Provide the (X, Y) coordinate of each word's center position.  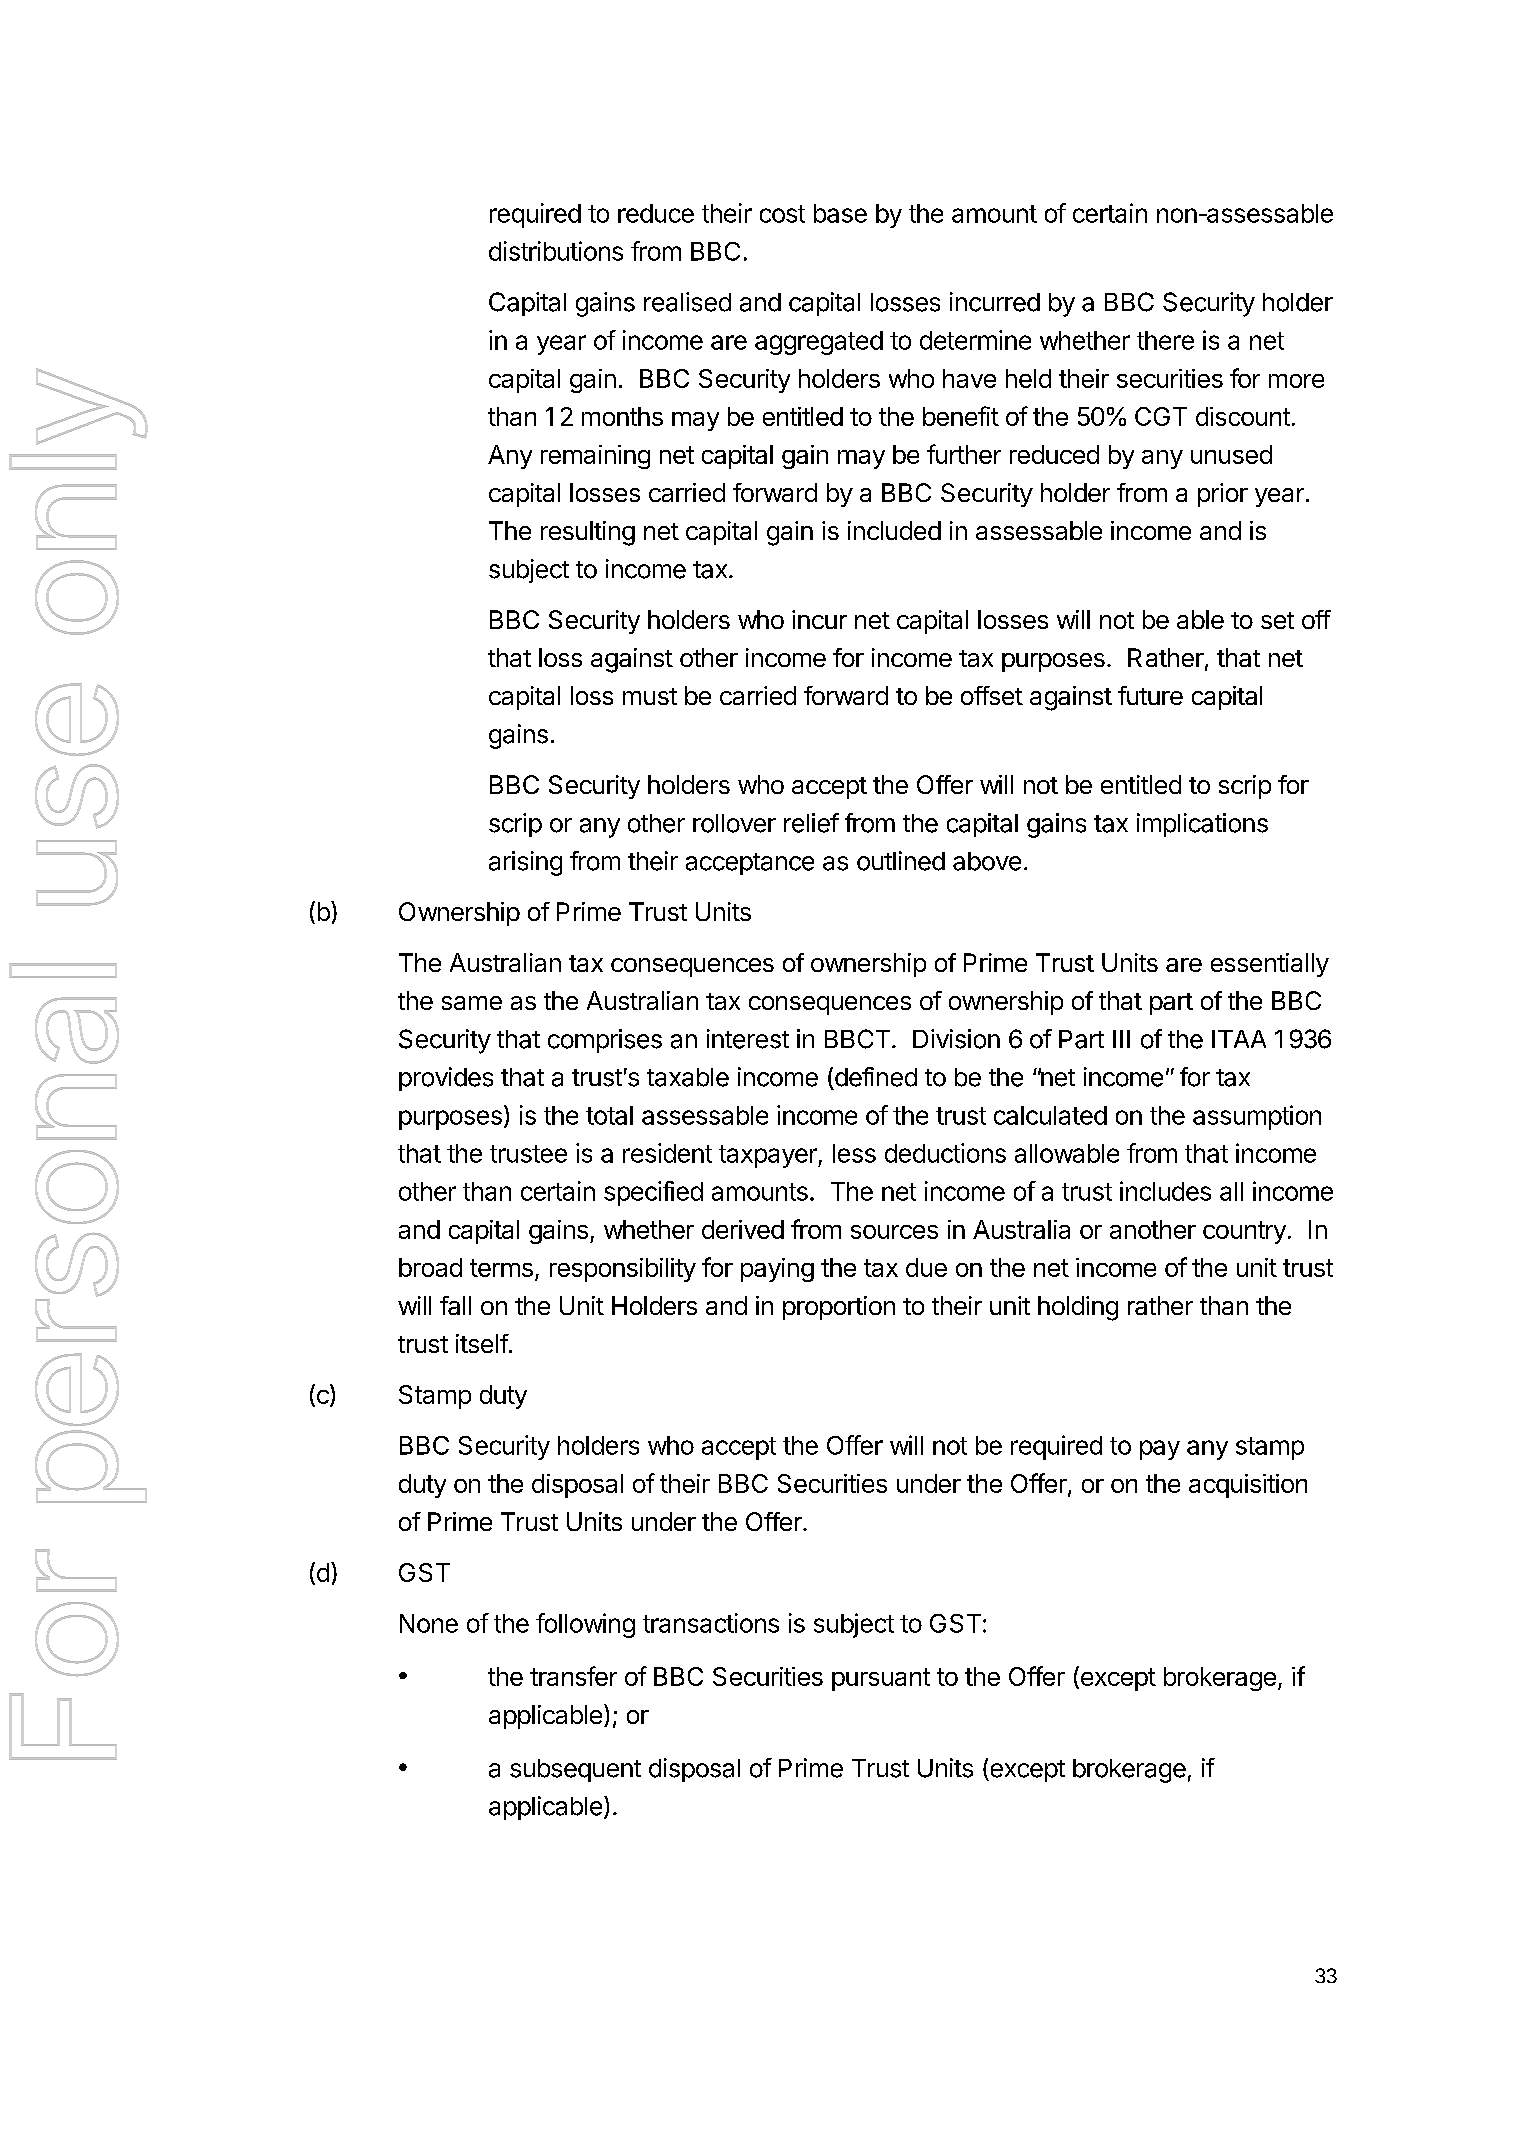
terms (501, 1268)
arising (525, 863)
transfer (573, 1676)
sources (894, 1232)
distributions (556, 251)
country (1244, 1232)
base (840, 213)
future (1150, 695)
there (1165, 340)
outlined (901, 861)
